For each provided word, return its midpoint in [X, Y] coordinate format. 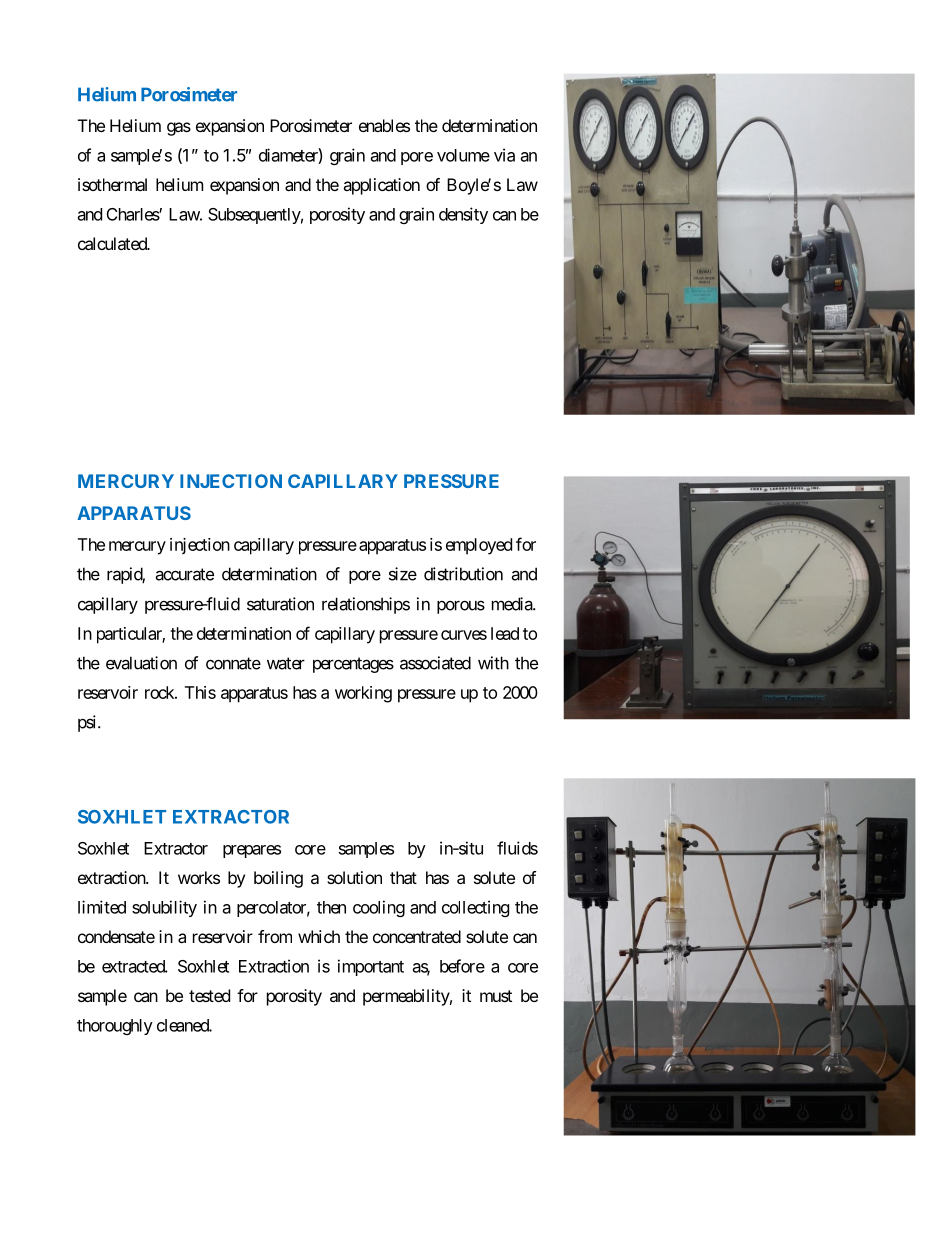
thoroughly [115, 1027]
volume [463, 155]
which [319, 936]
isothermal [112, 184]
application [381, 186]
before [462, 966]
